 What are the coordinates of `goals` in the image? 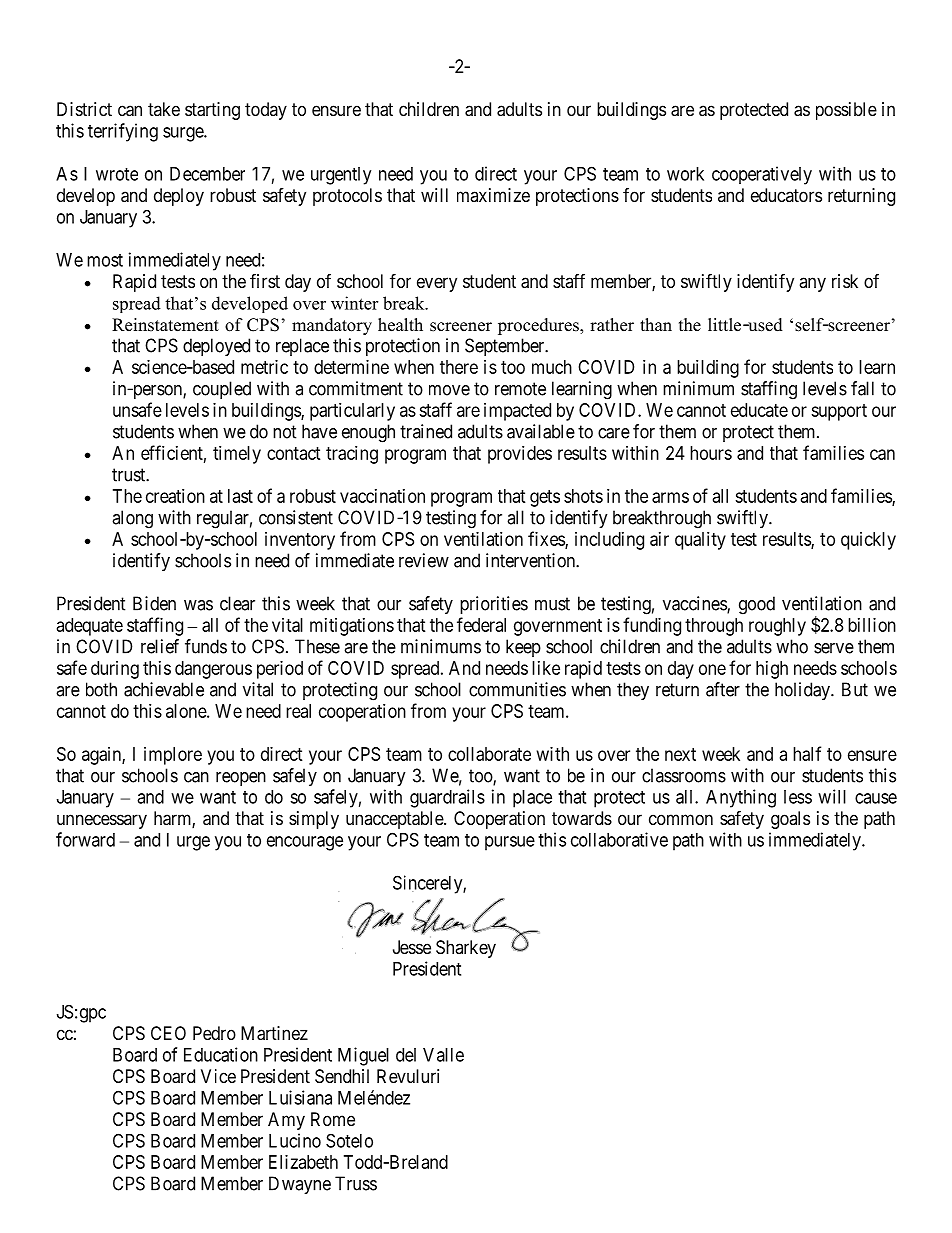 It's located at (790, 820).
